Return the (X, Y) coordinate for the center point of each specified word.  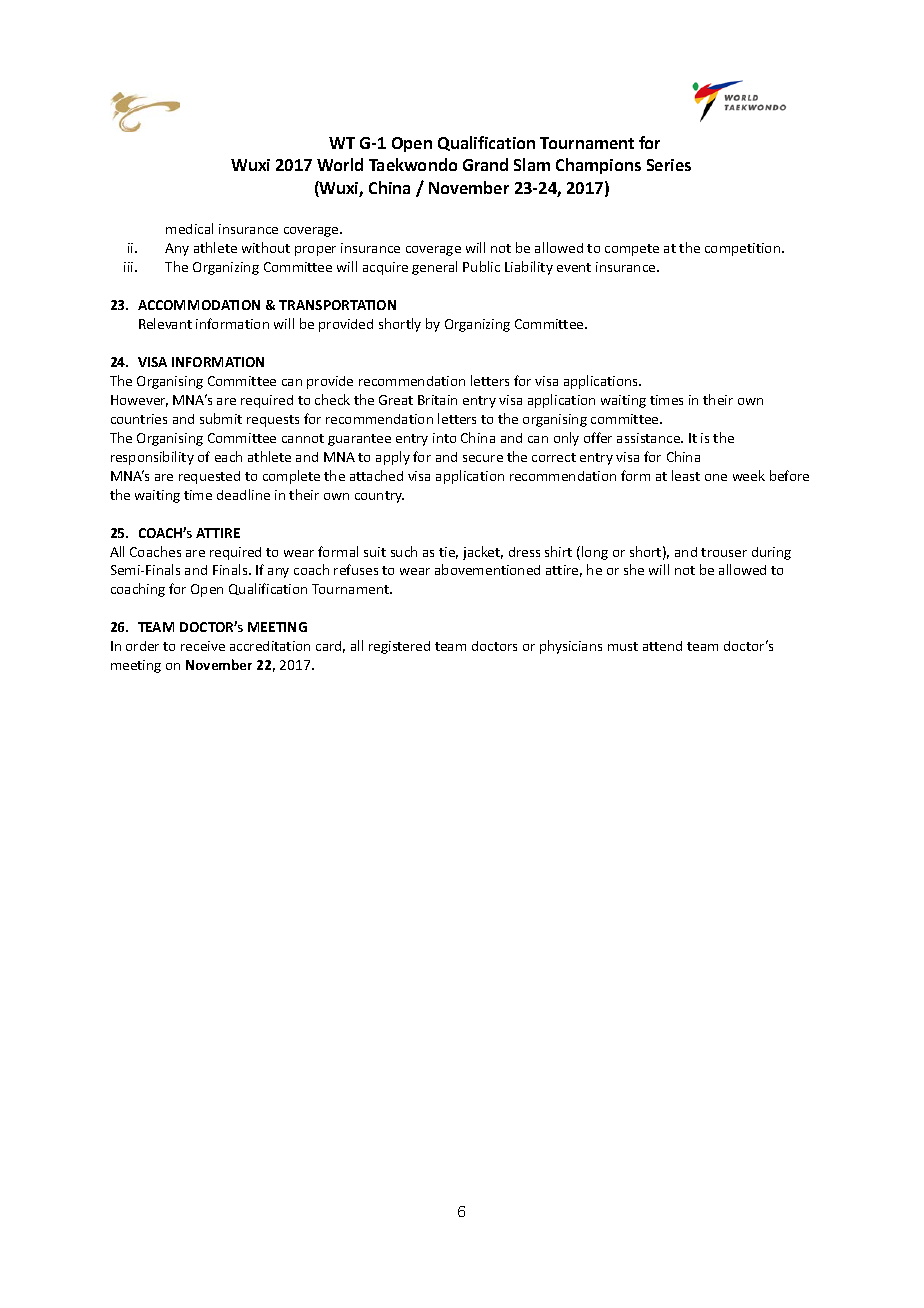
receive (203, 646)
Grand (485, 164)
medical (189, 228)
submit (221, 418)
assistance (650, 438)
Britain (437, 400)
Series (669, 165)
